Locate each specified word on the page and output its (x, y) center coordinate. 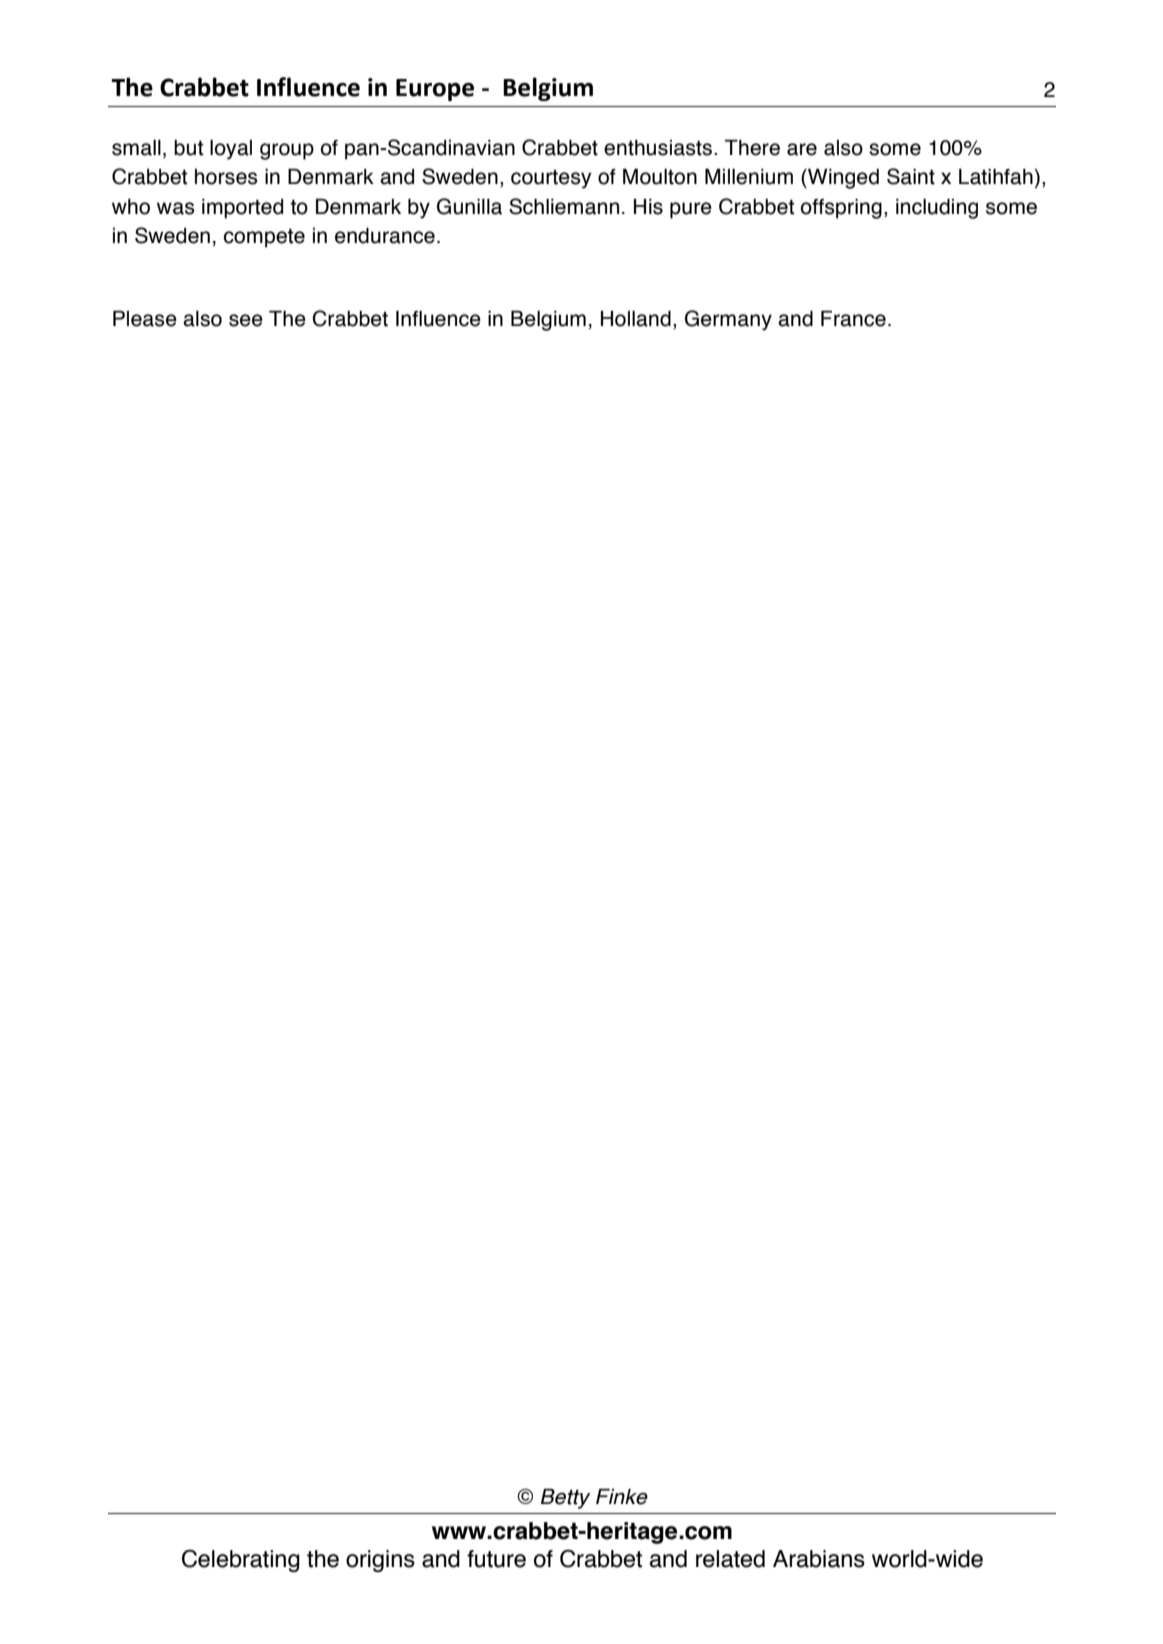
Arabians (819, 1559)
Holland (636, 319)
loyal (231, 150)
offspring (841, 209)
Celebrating (241, 1560)
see (246, 320)
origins (380, 1561)
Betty (565, 1499)
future (496, 1559)
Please (145, 319)
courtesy (551, 179)
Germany (728, 320)
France (853, 319)
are (802, 149)
